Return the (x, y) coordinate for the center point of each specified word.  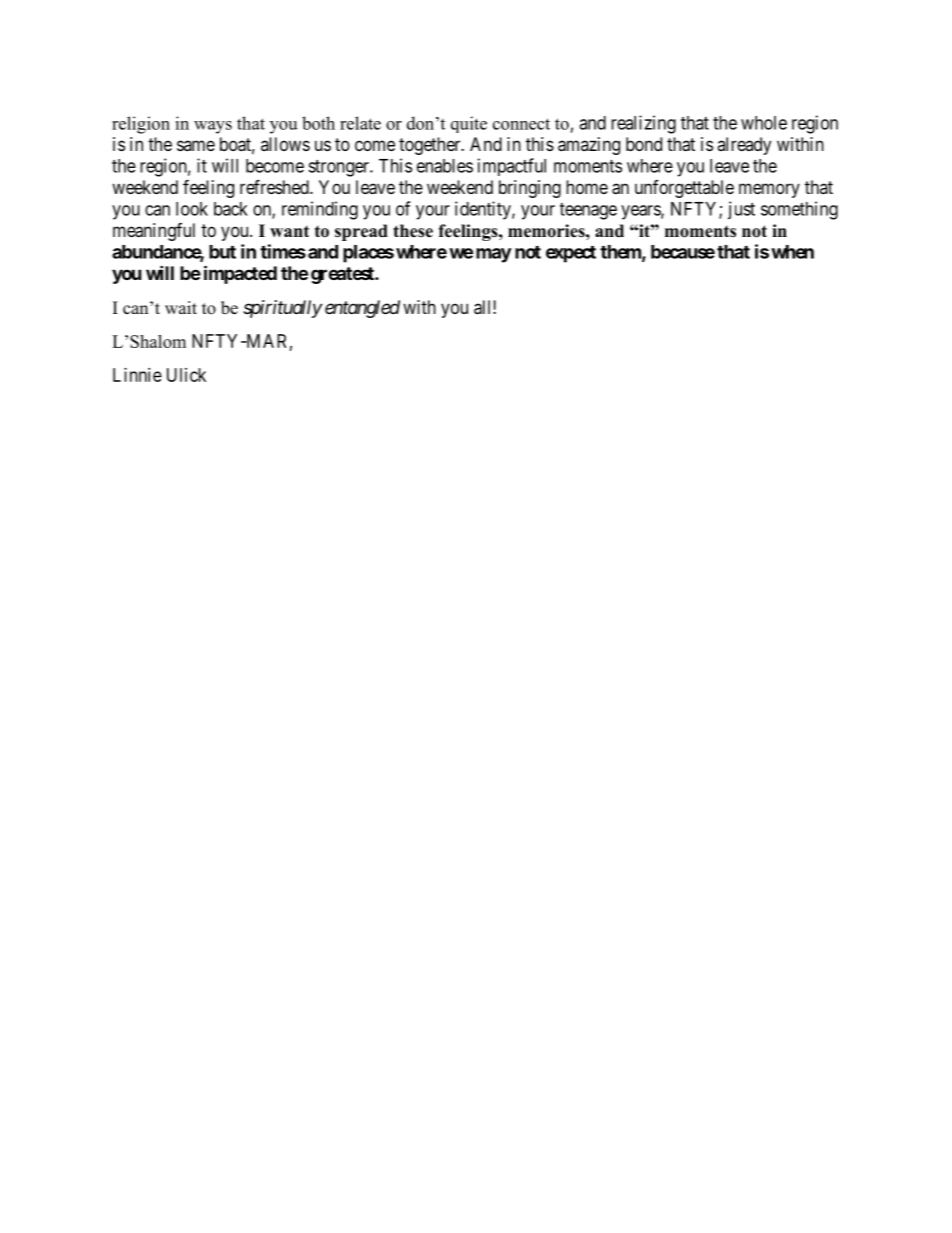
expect (571, 254)
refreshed (275, 186)
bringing (530, 189)
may (494, 255)
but (222, 252)
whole (764, 123)
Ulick (186, 375)
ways (213, 127)
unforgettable (684, 189)
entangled (362, 309)
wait (181, 307)
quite (469, 124)
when (792, 252)
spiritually (282, 309)
